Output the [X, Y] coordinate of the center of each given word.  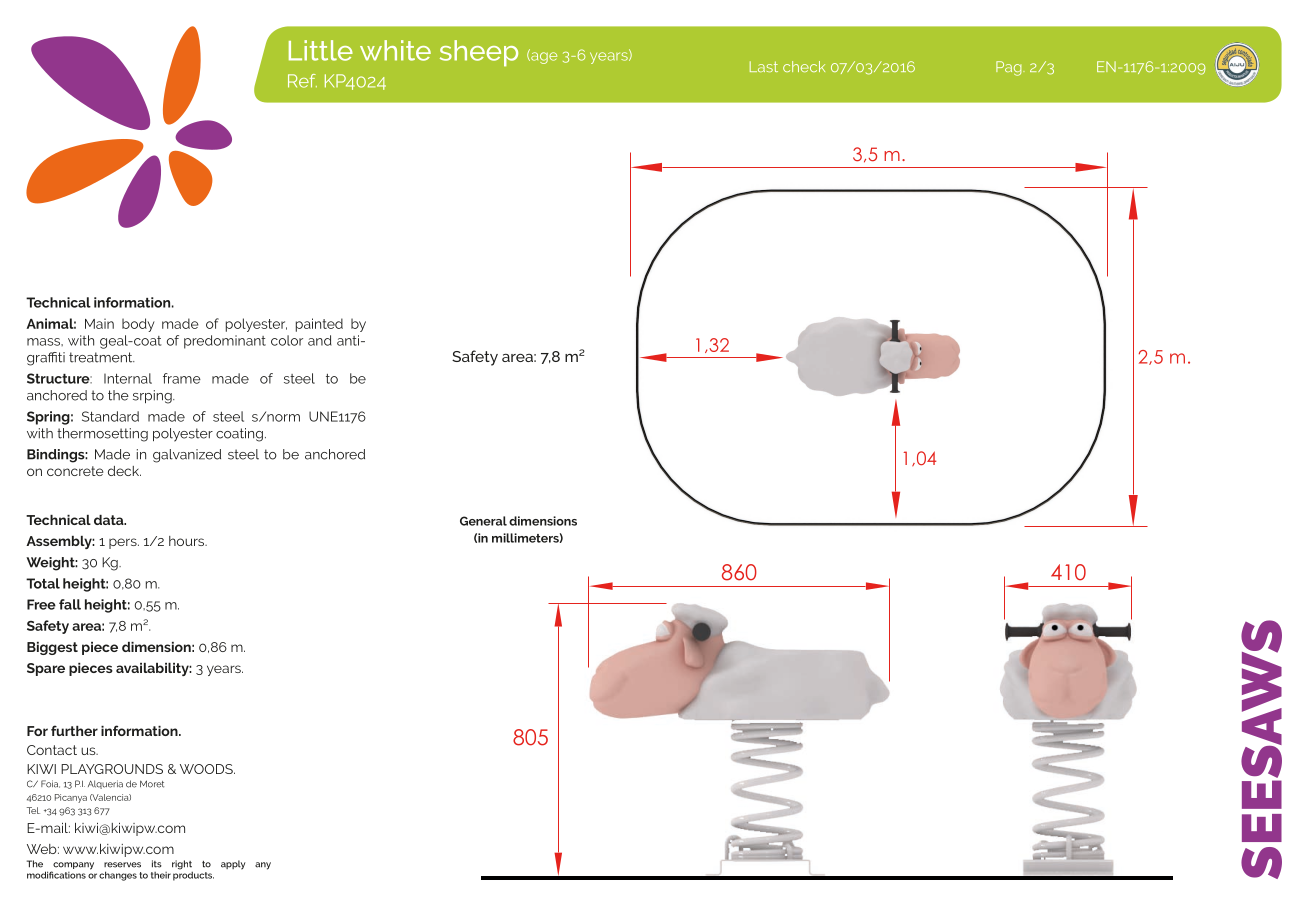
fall [70, 604]
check [804, 66]
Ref [302, 81]
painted [319, 325]
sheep [479, 53]
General [483, 521]
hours [188, 541]
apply [233, 865]
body [138, 325]
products [193, 875]
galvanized [187, 456]
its [157, 864]
